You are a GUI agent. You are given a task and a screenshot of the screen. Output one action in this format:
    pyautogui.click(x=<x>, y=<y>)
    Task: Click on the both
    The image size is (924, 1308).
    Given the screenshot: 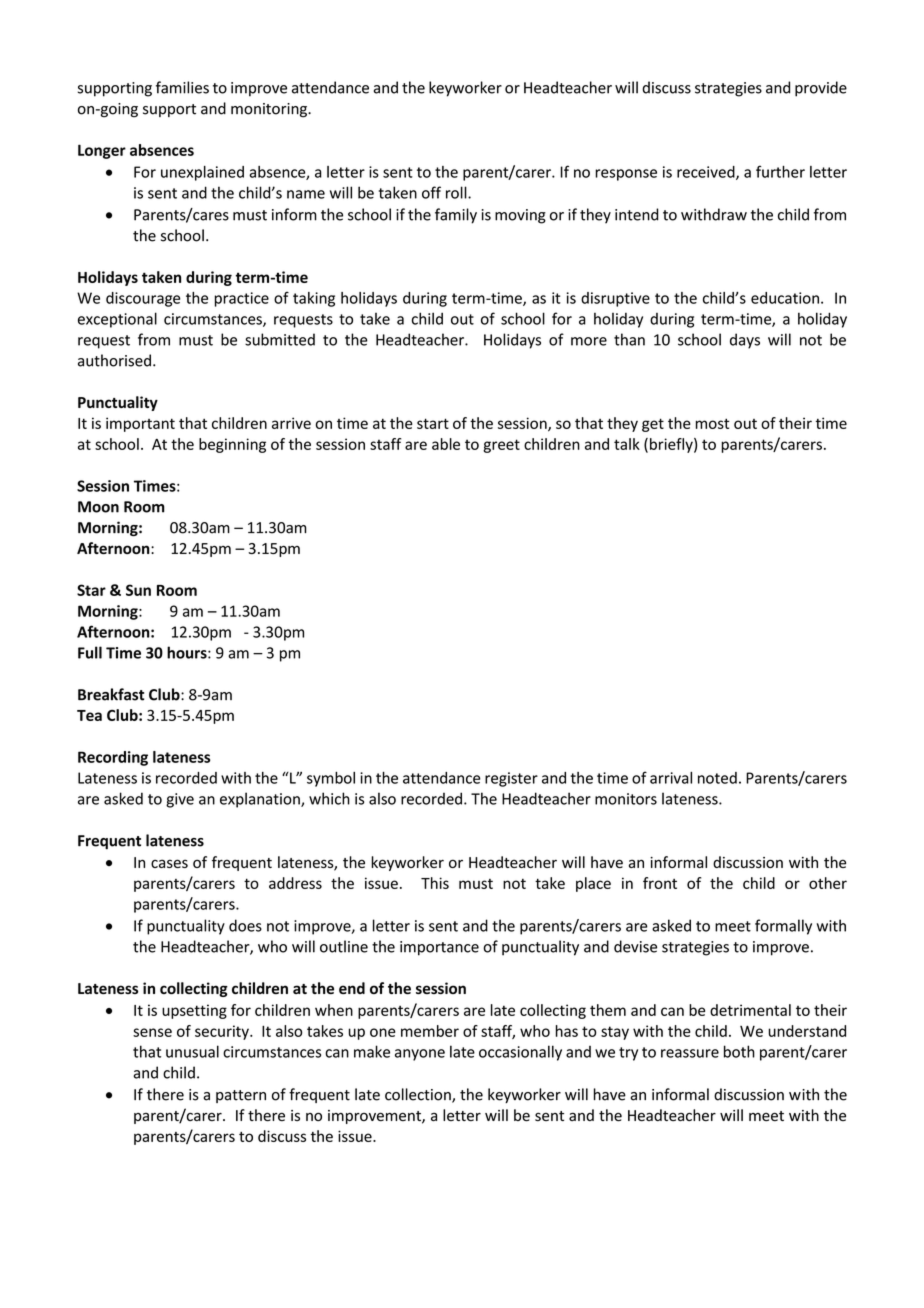 What is the action you would take?
    pyautogui.click(x=739, y=1051)
